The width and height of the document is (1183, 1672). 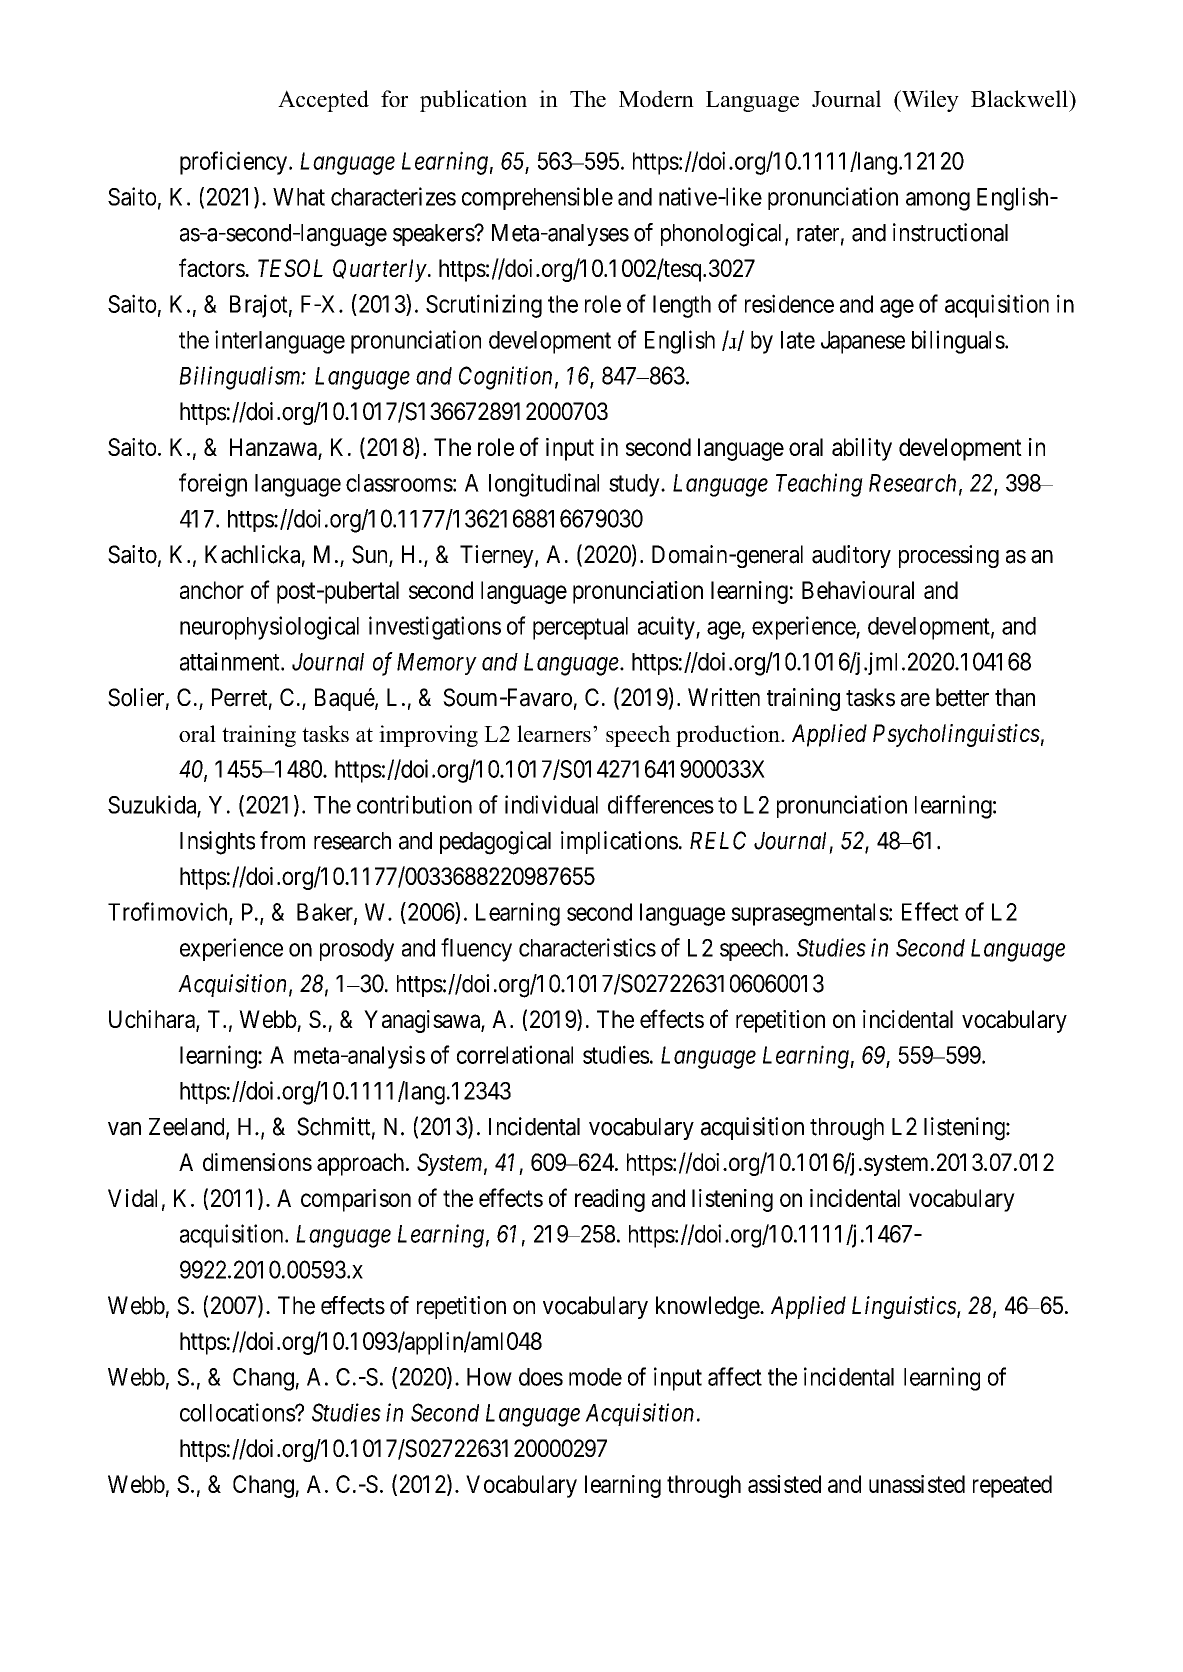 What do you see at coordinates (938, 201) in the document?
I see `among` at bounding box center [938, 201].
